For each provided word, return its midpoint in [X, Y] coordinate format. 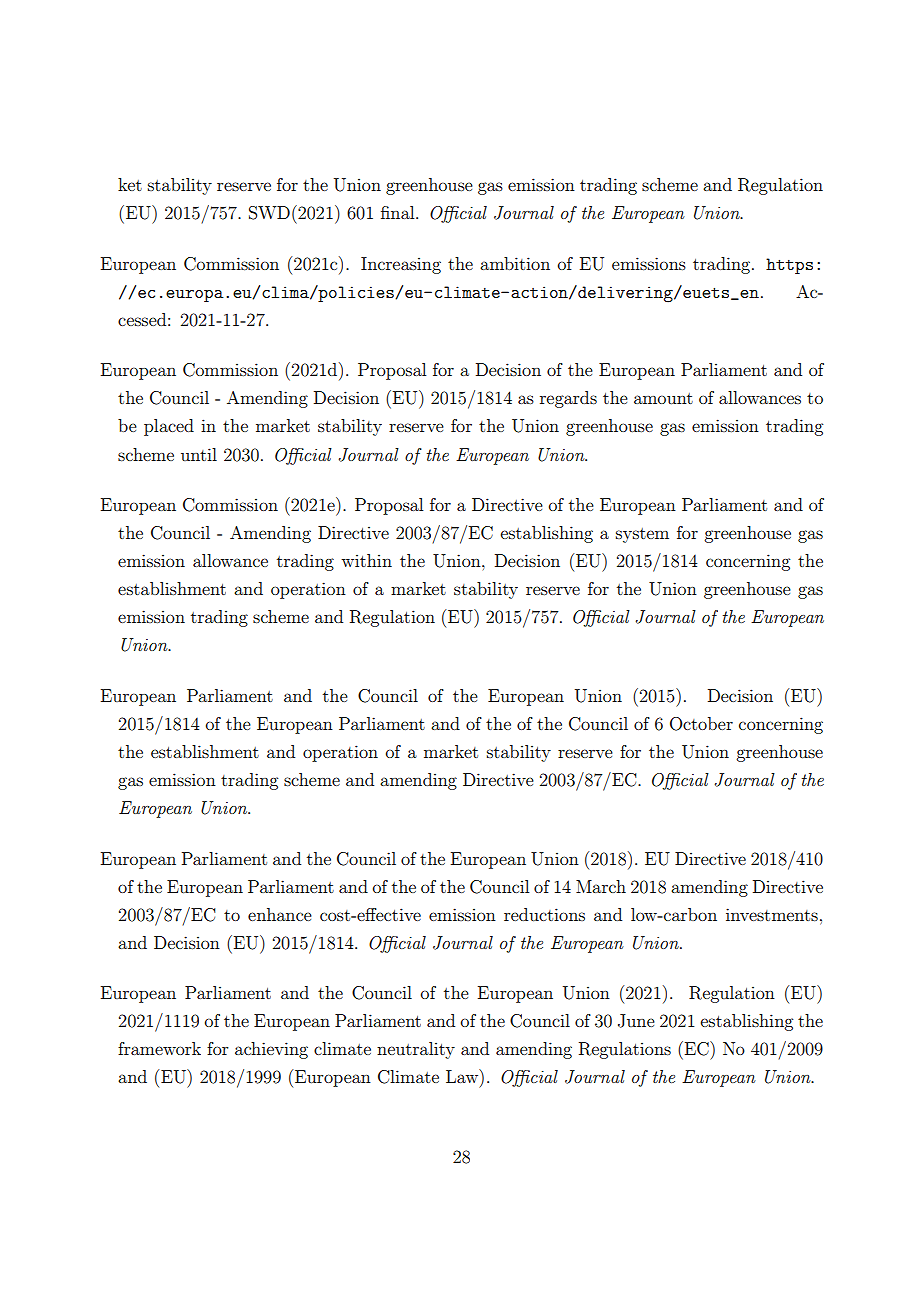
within [366, 560]
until [199, 454]
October [701, 724]
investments [772, 914]
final [399, 212]
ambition [515, 263]
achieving [271, 1050]
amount [663, 398]
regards [568, 399]
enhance [280, 914]
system [642, 535]
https [789, 266]
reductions [544, 914]
